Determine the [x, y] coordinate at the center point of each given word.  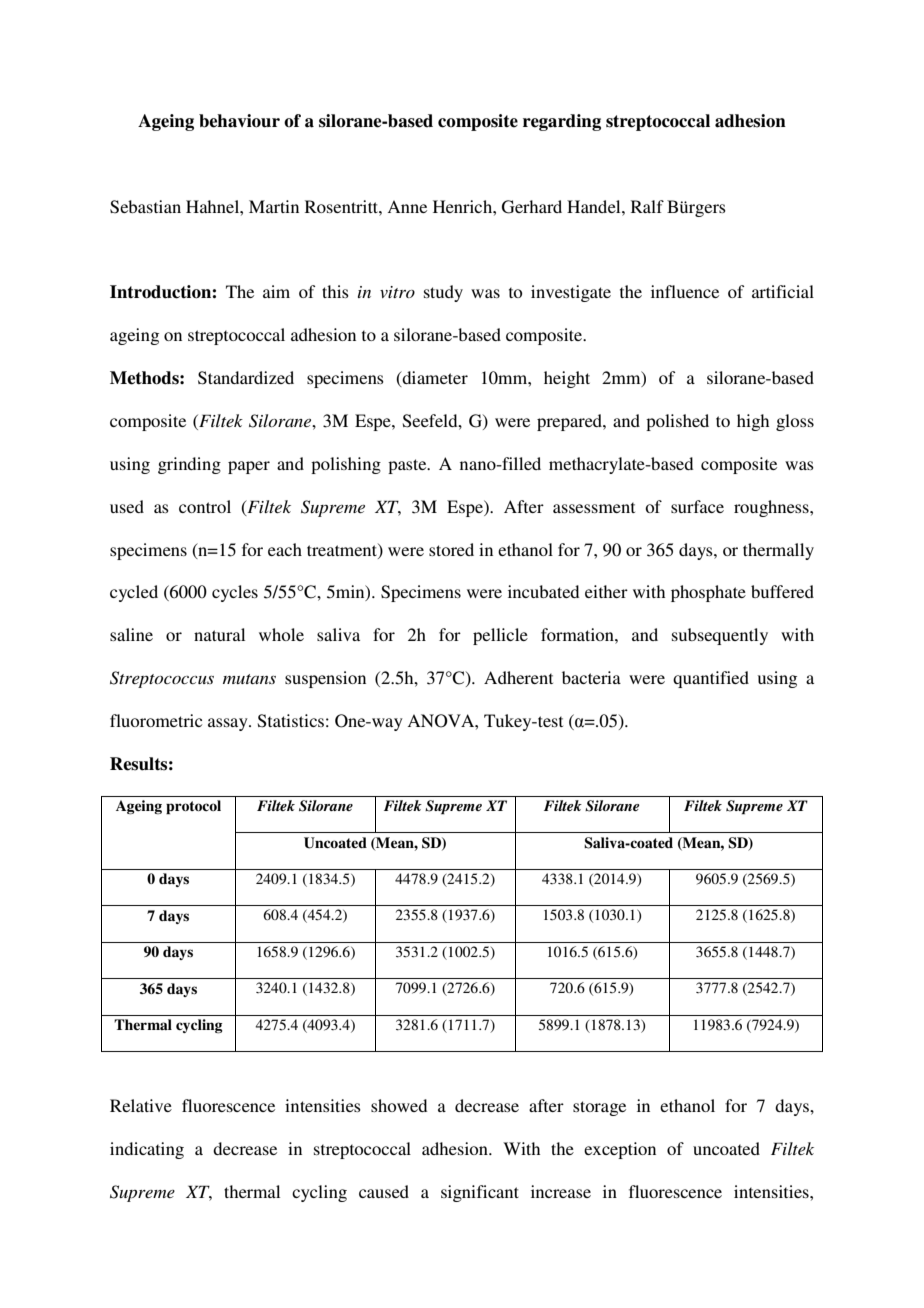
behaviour [239, 121]
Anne [407, 206]
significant [480, 1193]
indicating [147, 1150]
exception [620, 1150]
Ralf [647, 206]
